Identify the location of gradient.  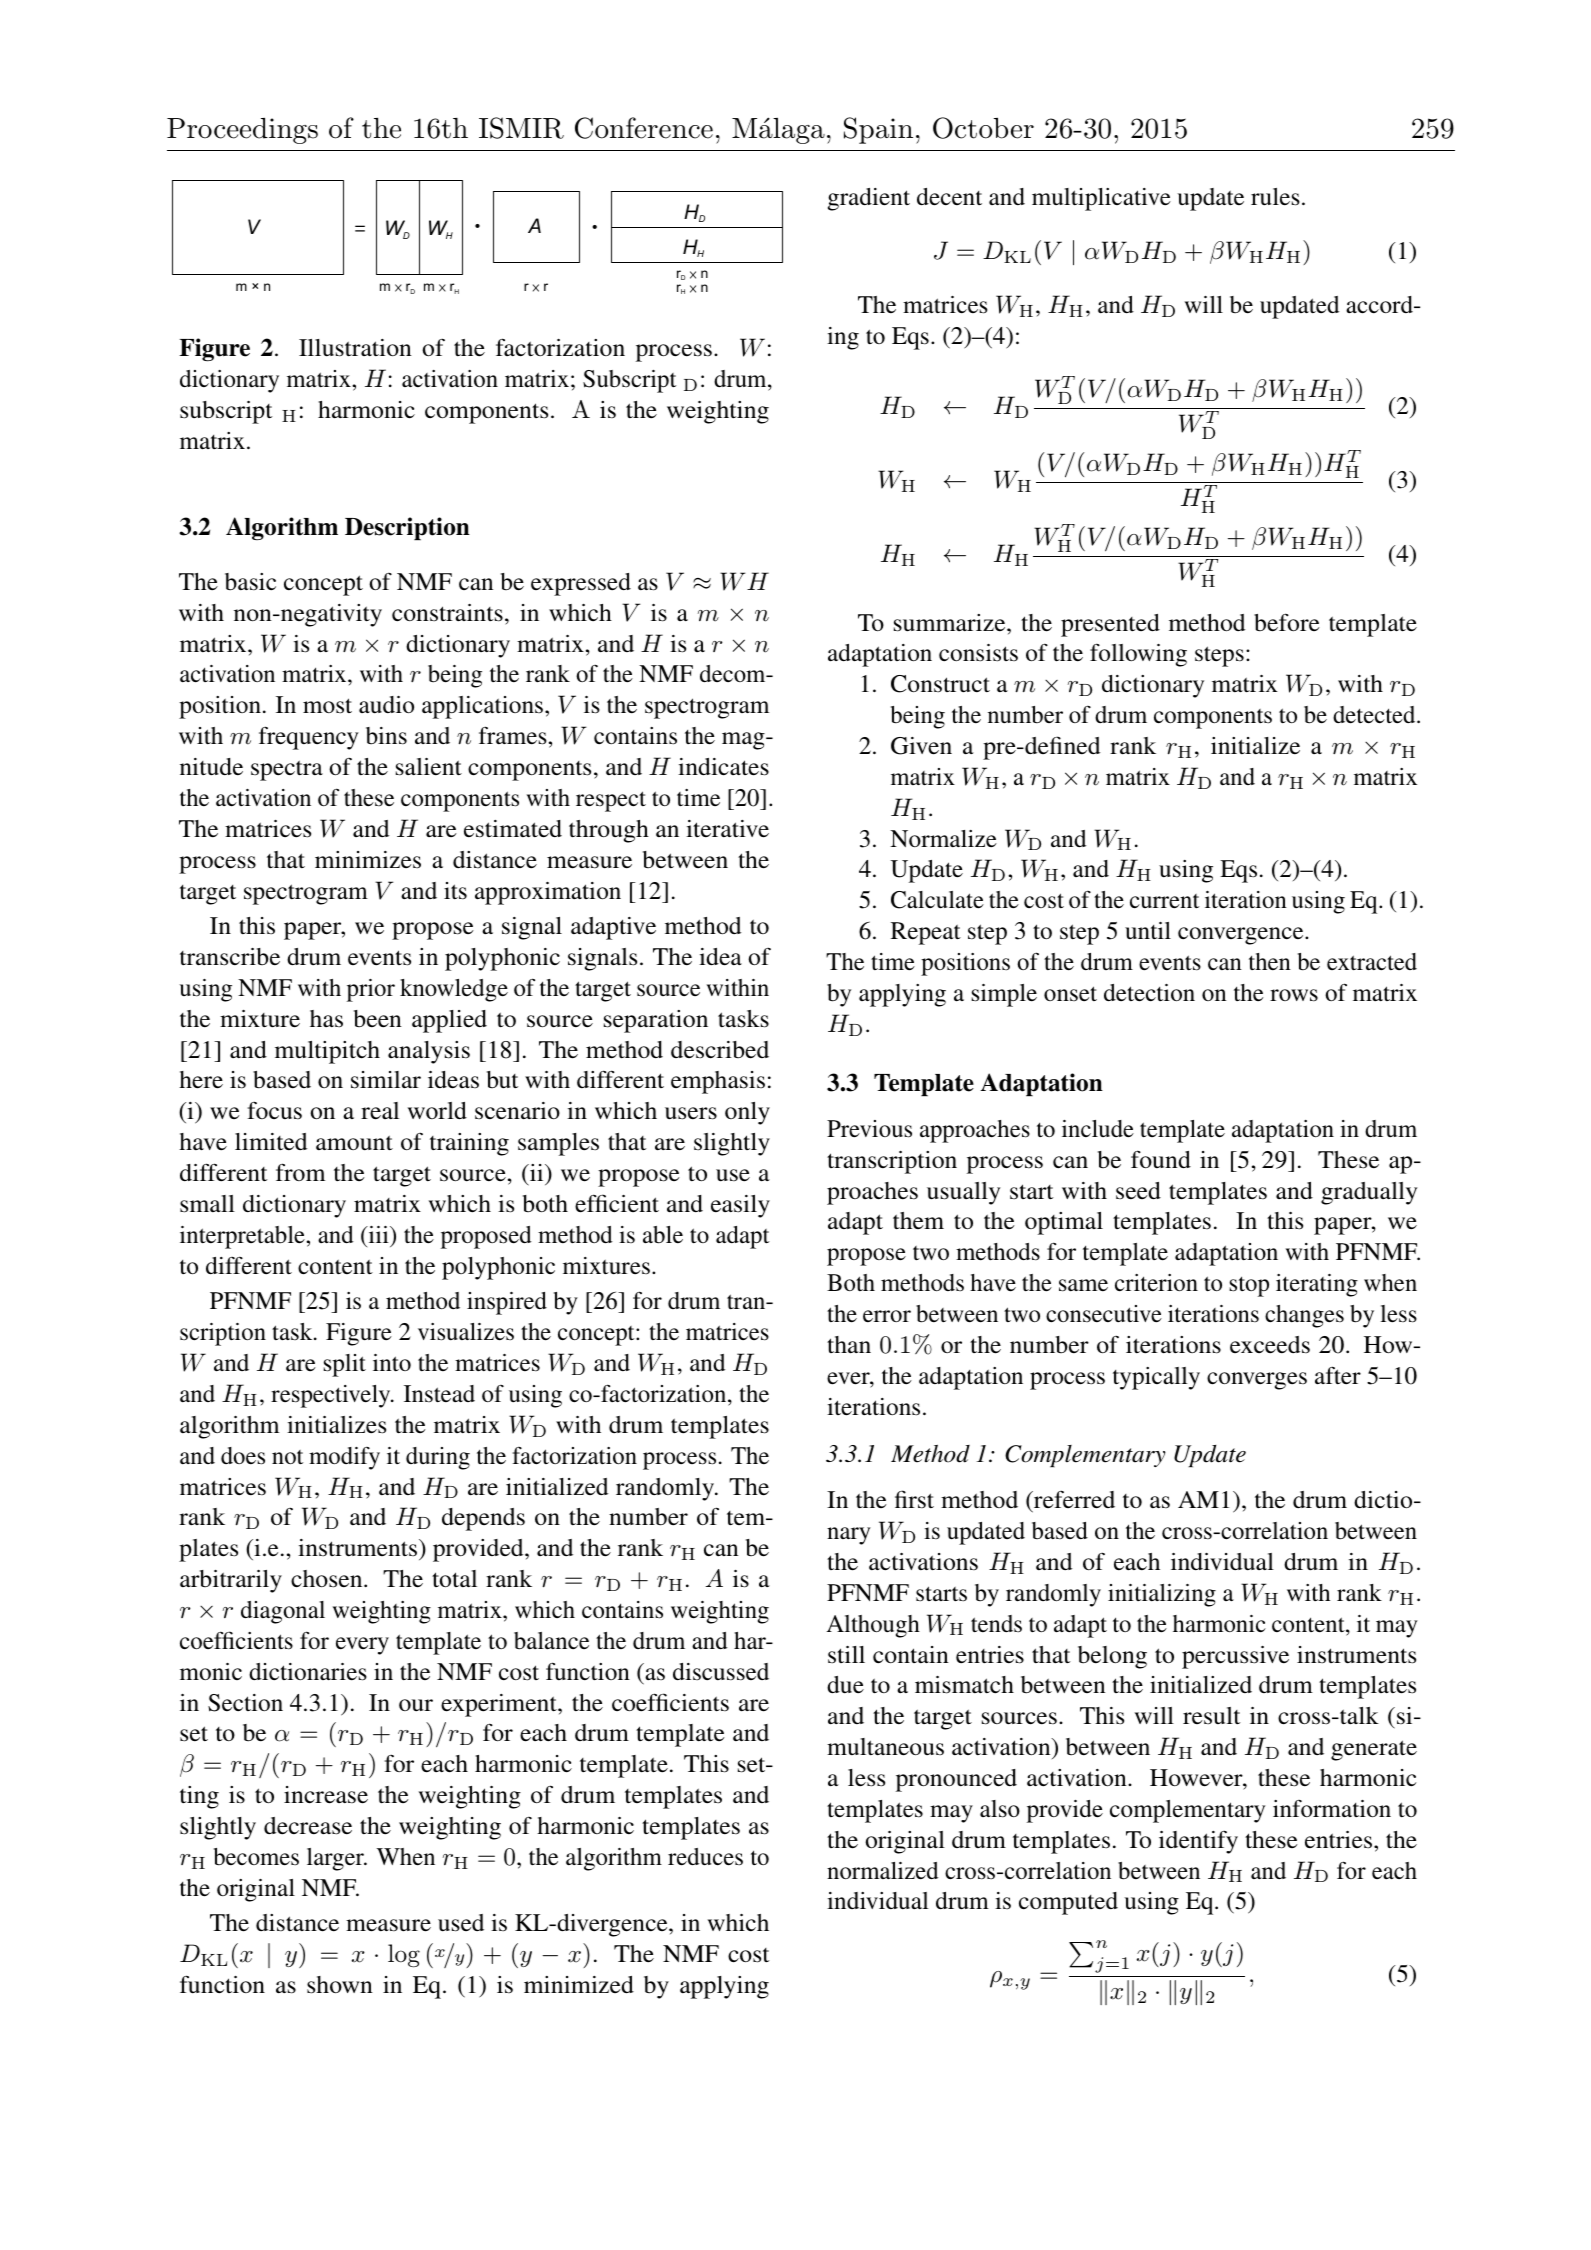
(869, 199).
